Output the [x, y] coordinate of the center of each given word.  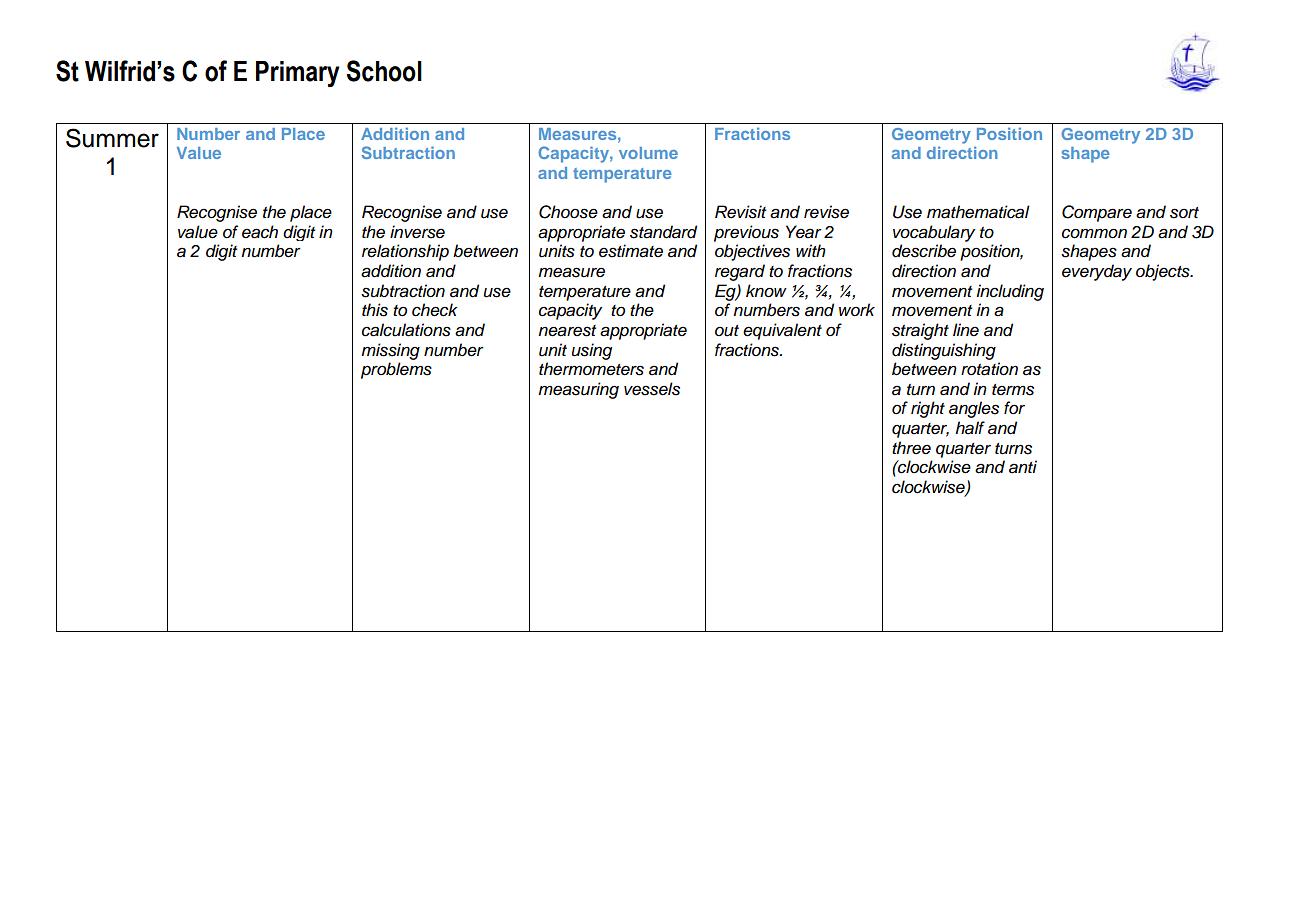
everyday [1097, 272]
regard [740, 272]
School [384, 71]
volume [648, 153]
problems [396, 370]
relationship [405, 252]
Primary [298, 74]
